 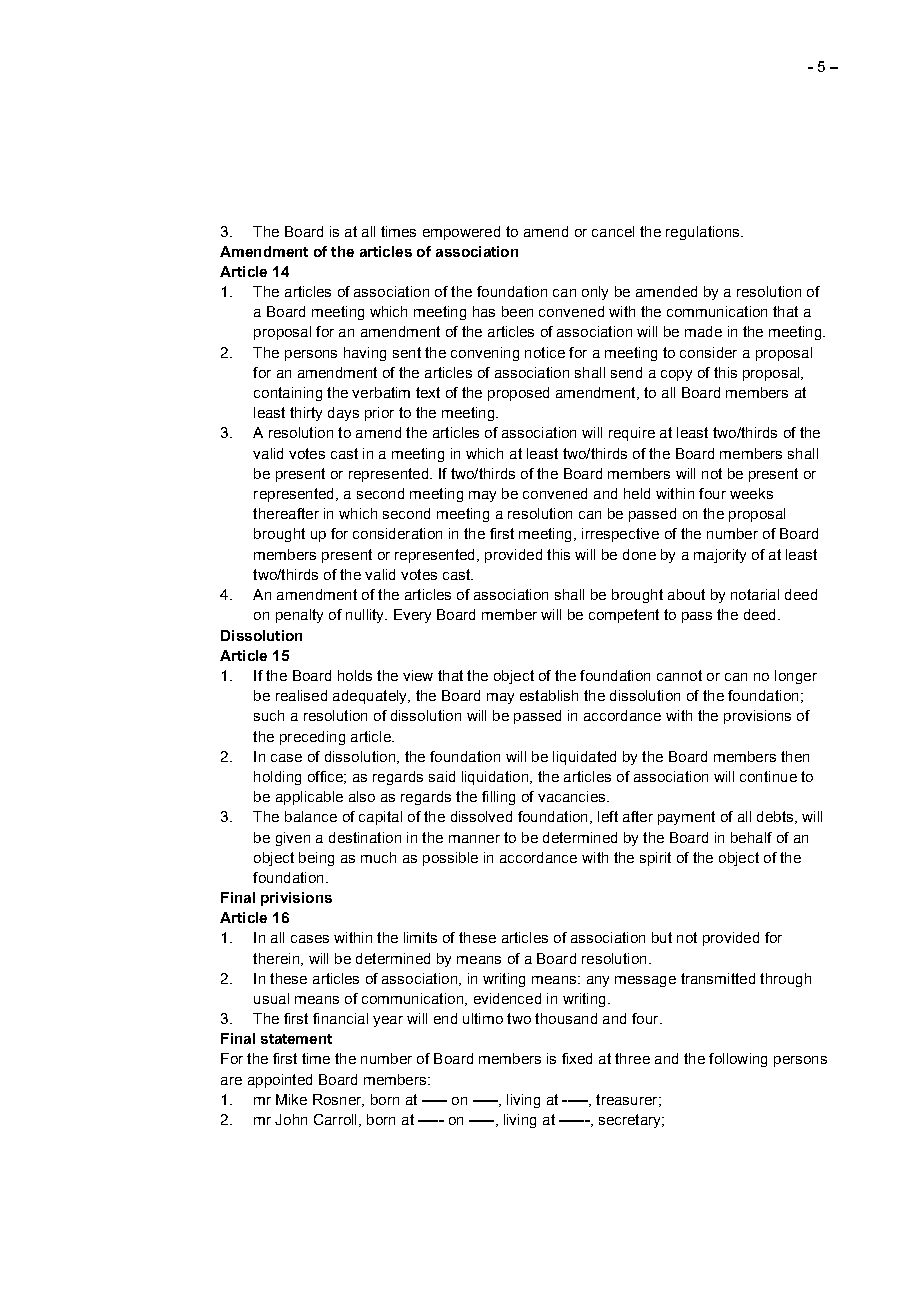 I want to click on fixed, so click(x=577, y=1058).
